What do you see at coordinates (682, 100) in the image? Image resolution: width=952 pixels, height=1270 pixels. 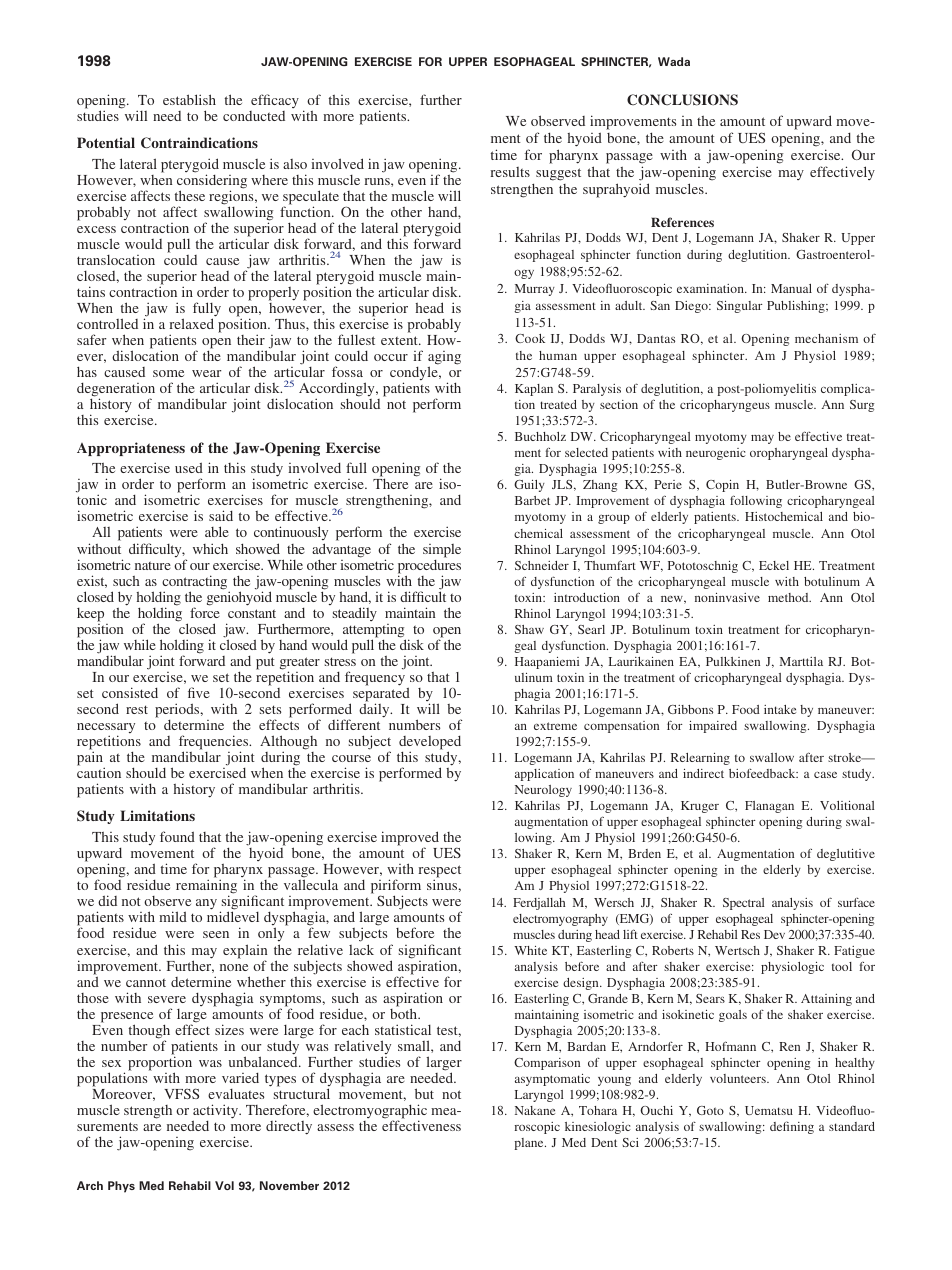 I see `CONCLUSIONS` at bounding box center [682, 100].
